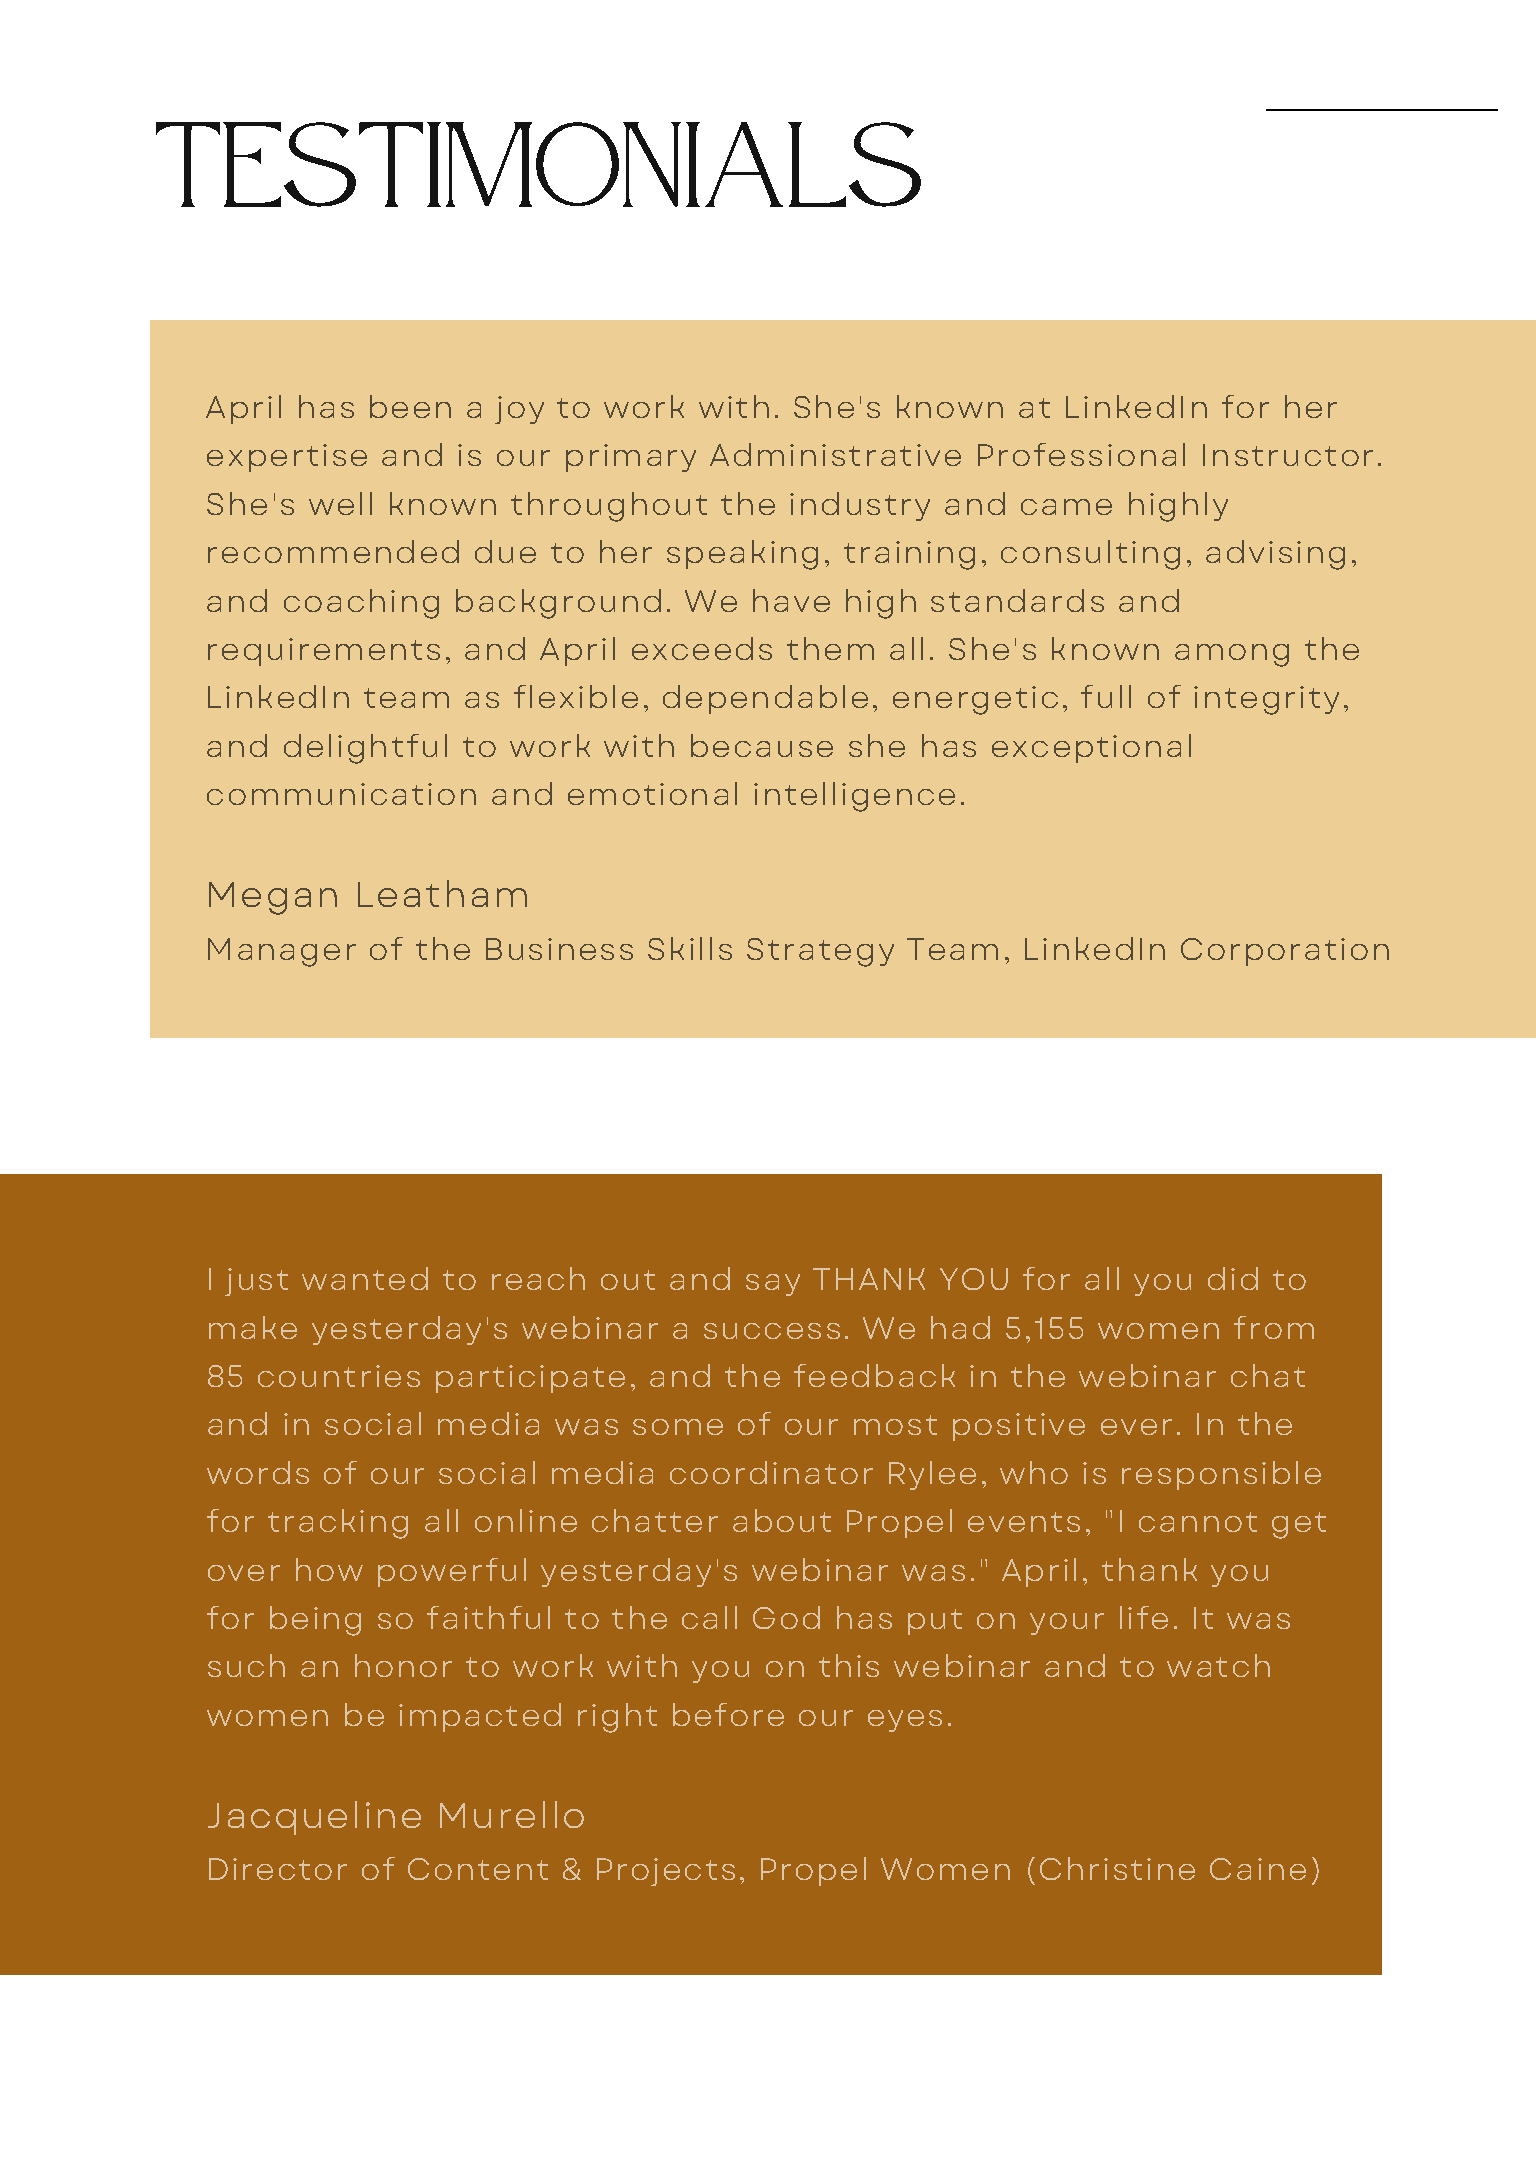 The image size is (1536, 2174). I want to click on Manager, so click(282, 952).
